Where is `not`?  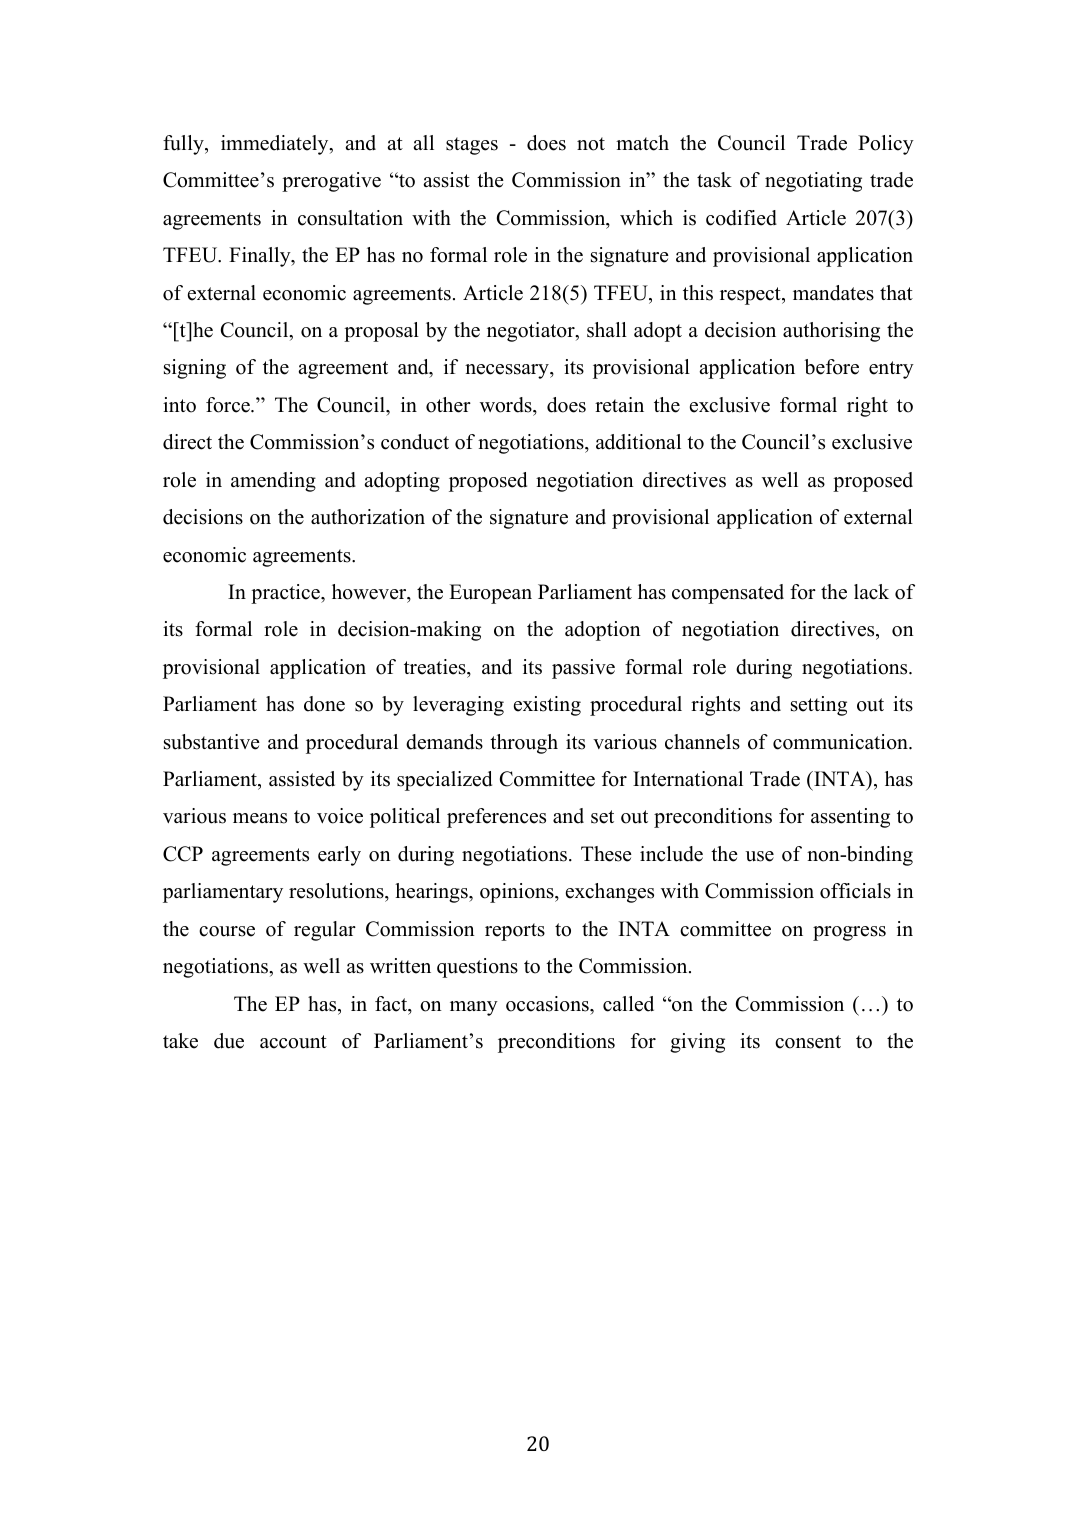 not is located at coordinates (591, 144).
